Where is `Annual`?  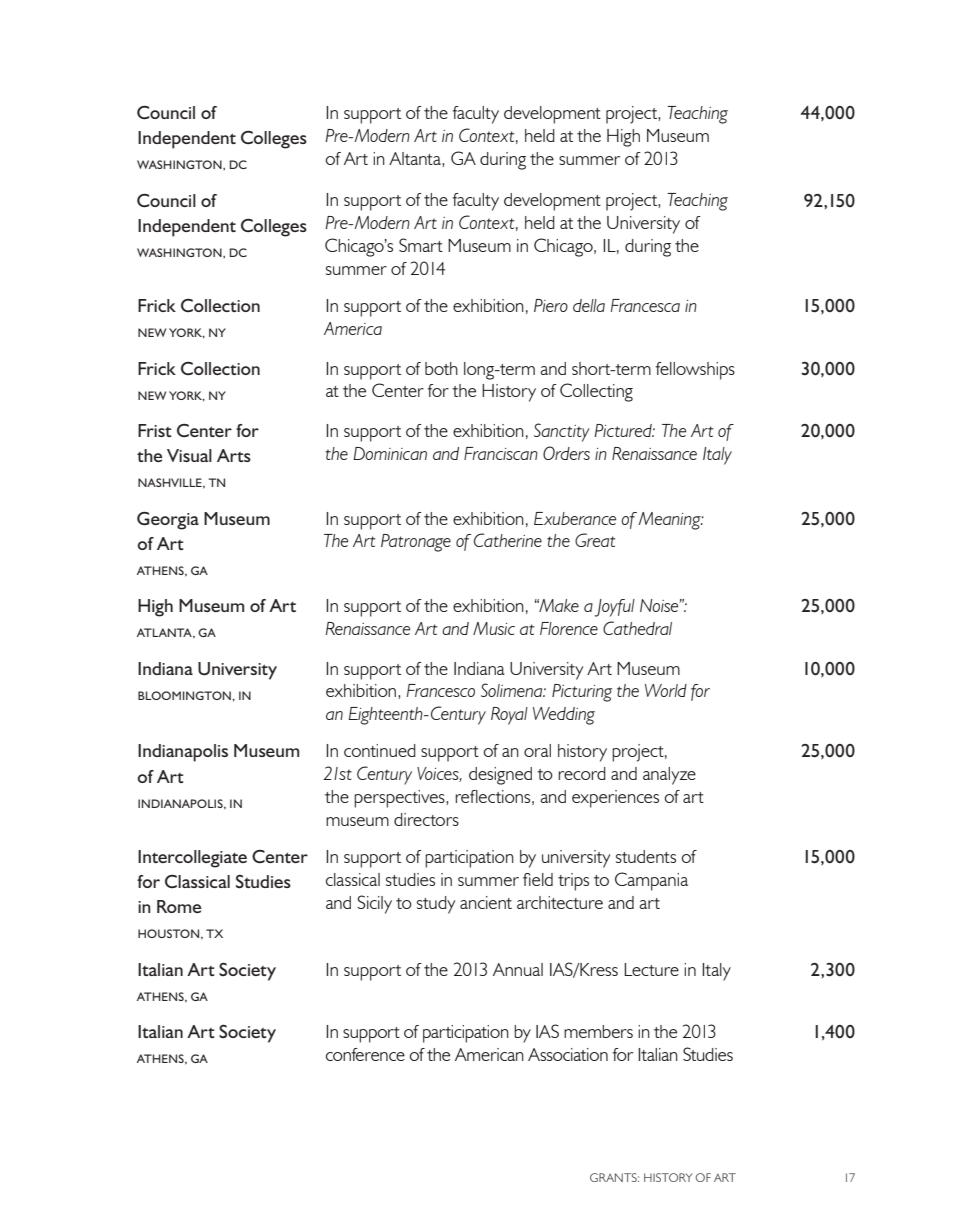 Annual is located at coordinates (518, 969).
